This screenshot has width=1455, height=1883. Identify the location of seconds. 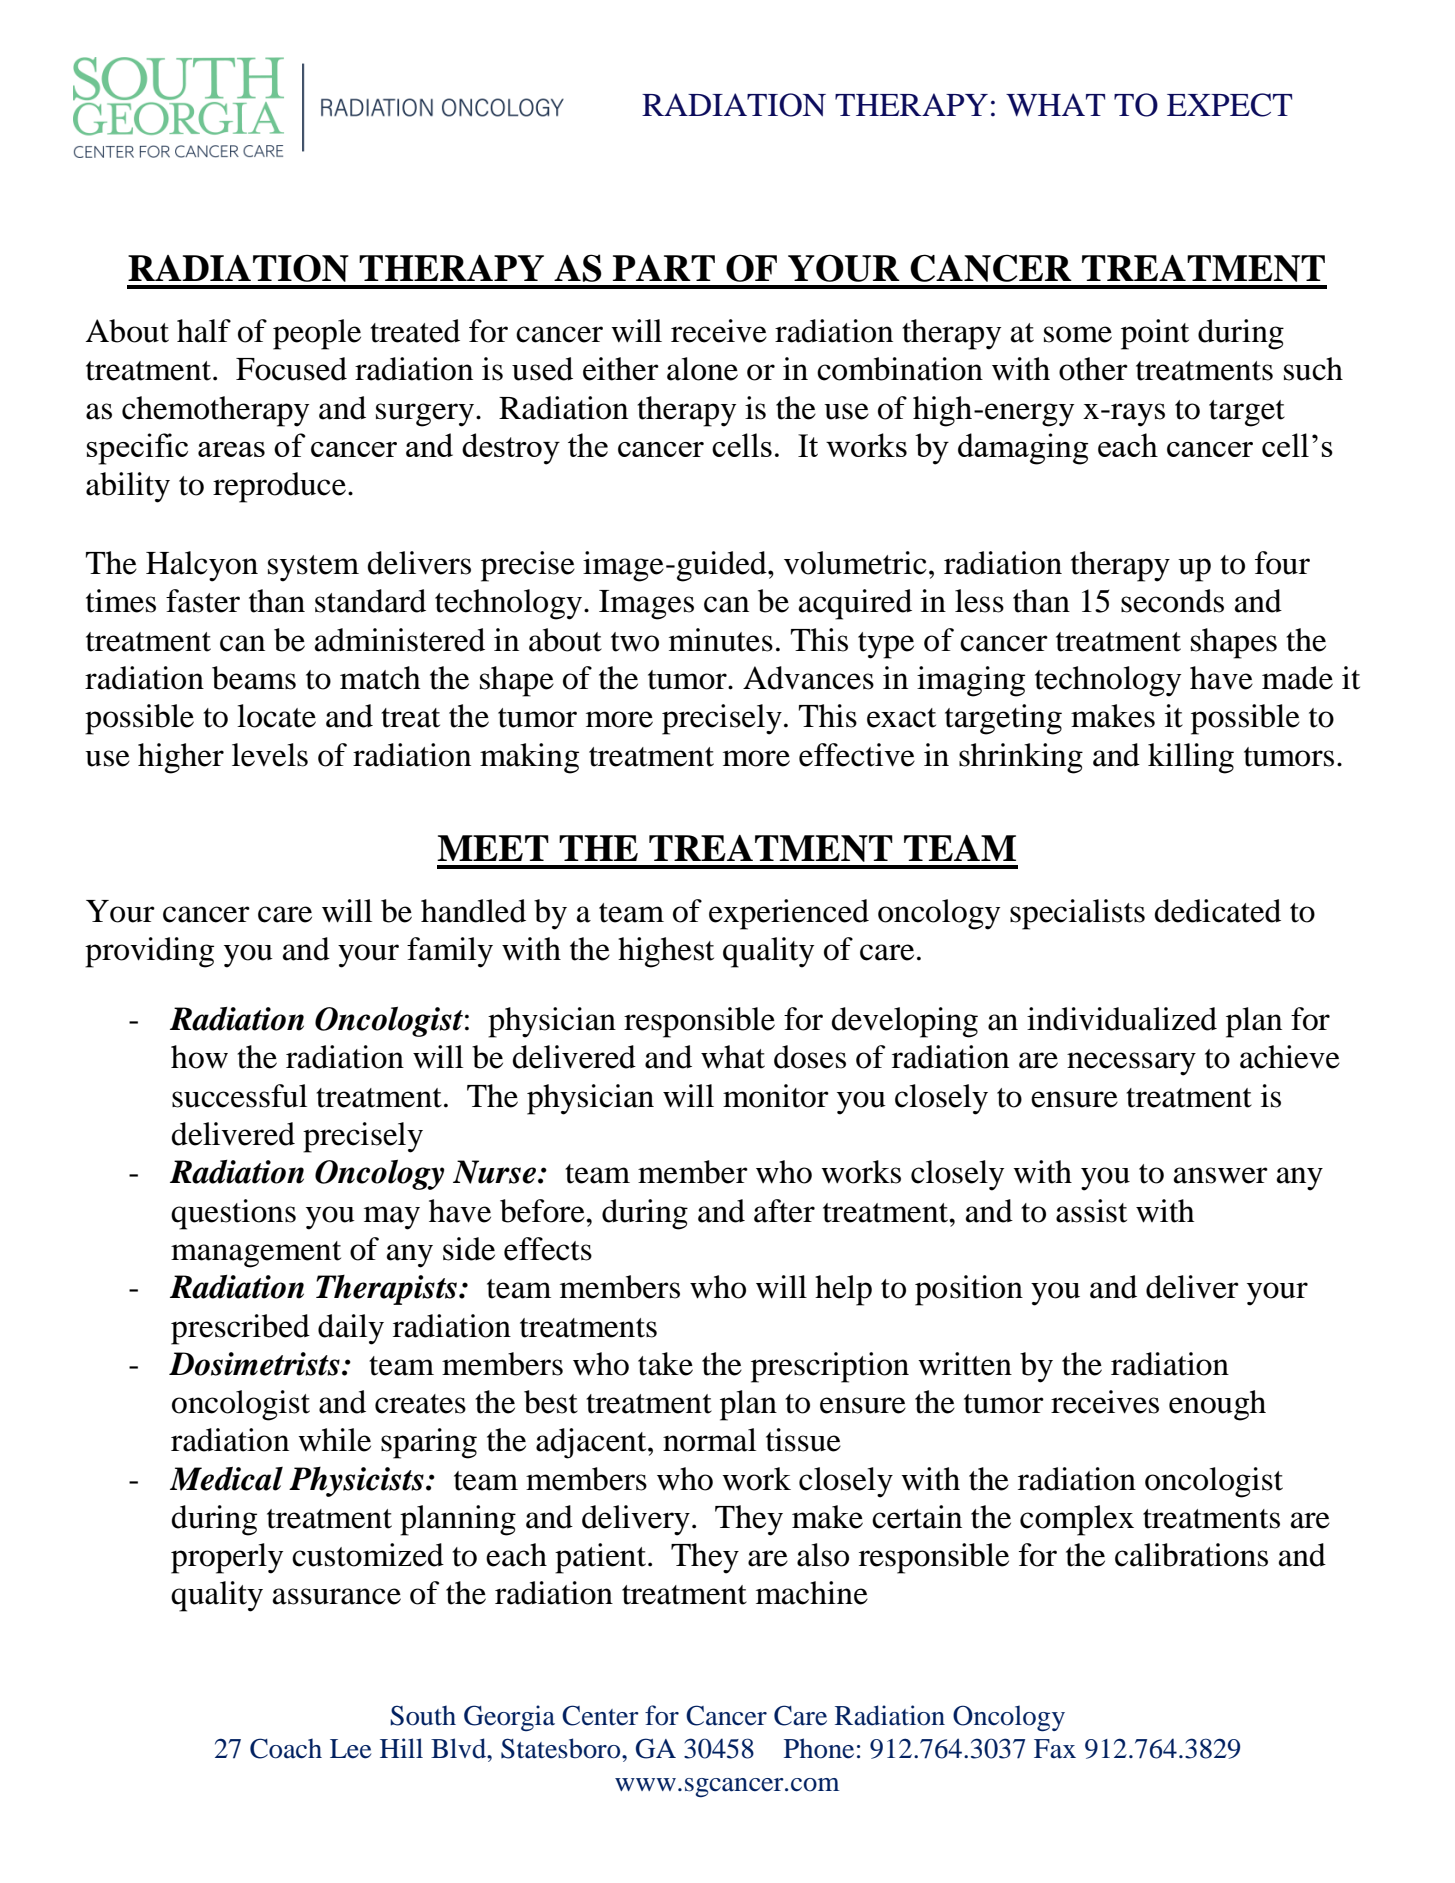
(1172, 601).
